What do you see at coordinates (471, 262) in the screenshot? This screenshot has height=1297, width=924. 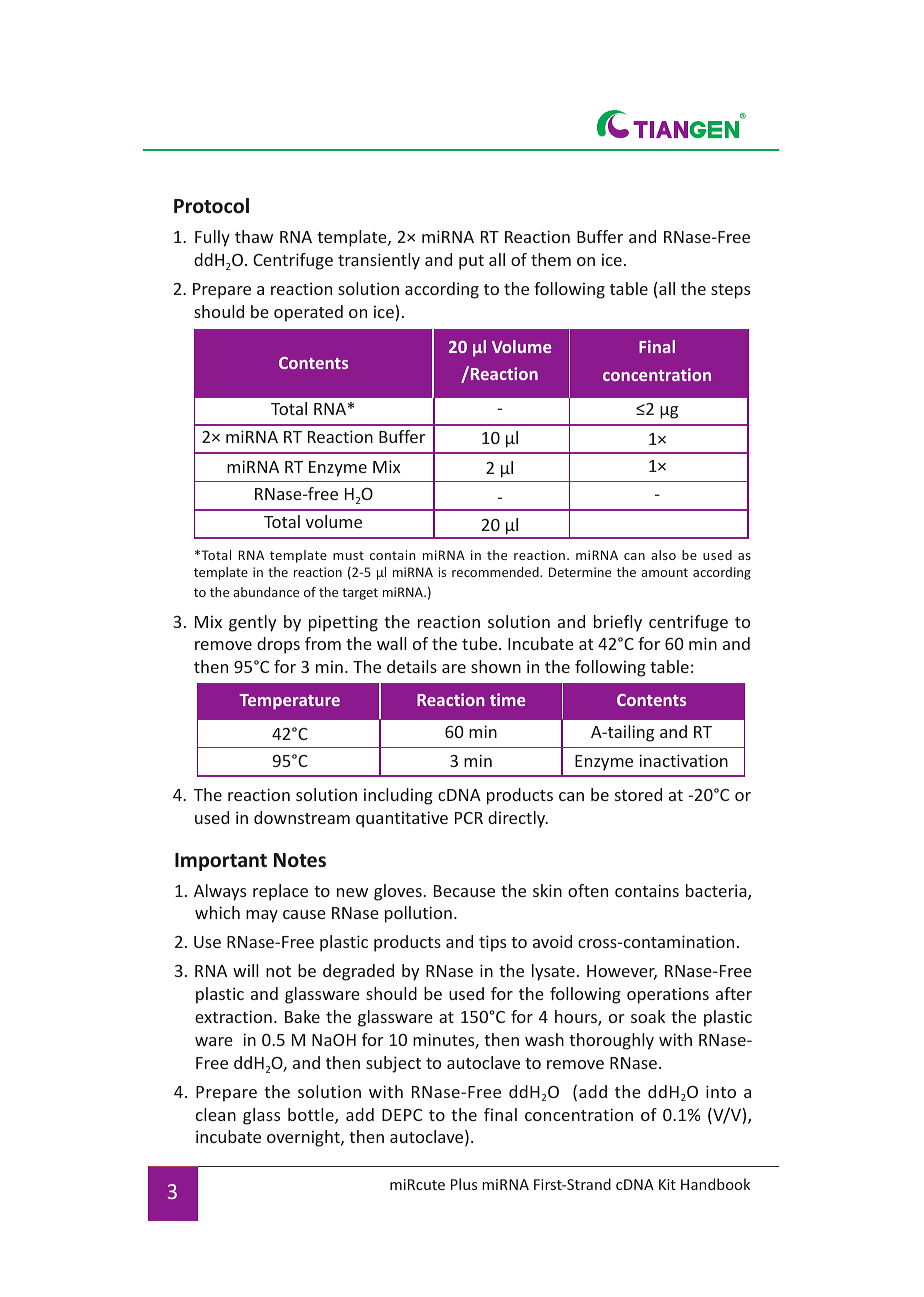 I see `put` at bounding box center [471, 262].
